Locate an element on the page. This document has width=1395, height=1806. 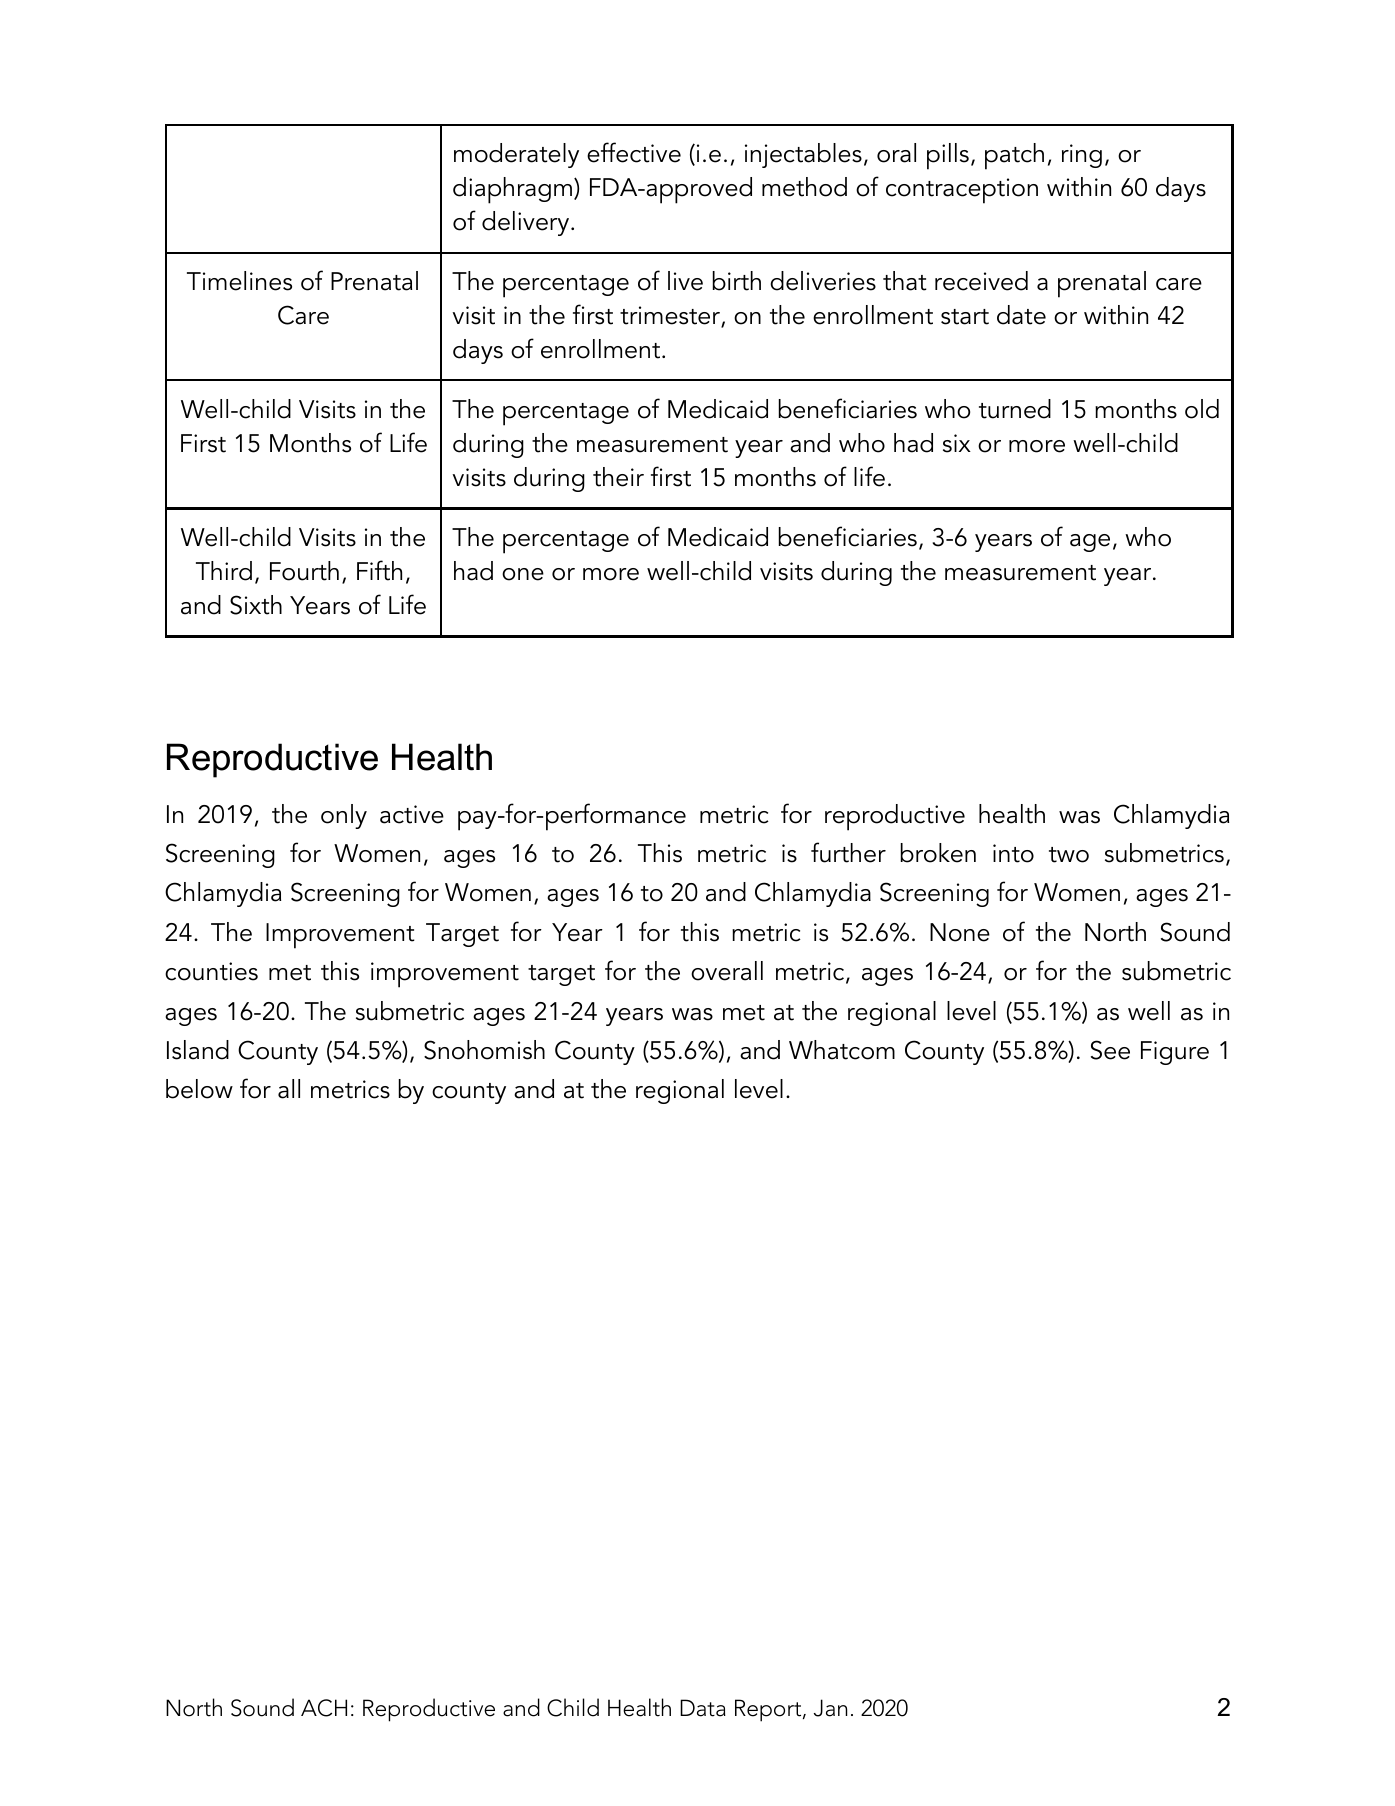
ACH is located at coordinates (324, 1708).
